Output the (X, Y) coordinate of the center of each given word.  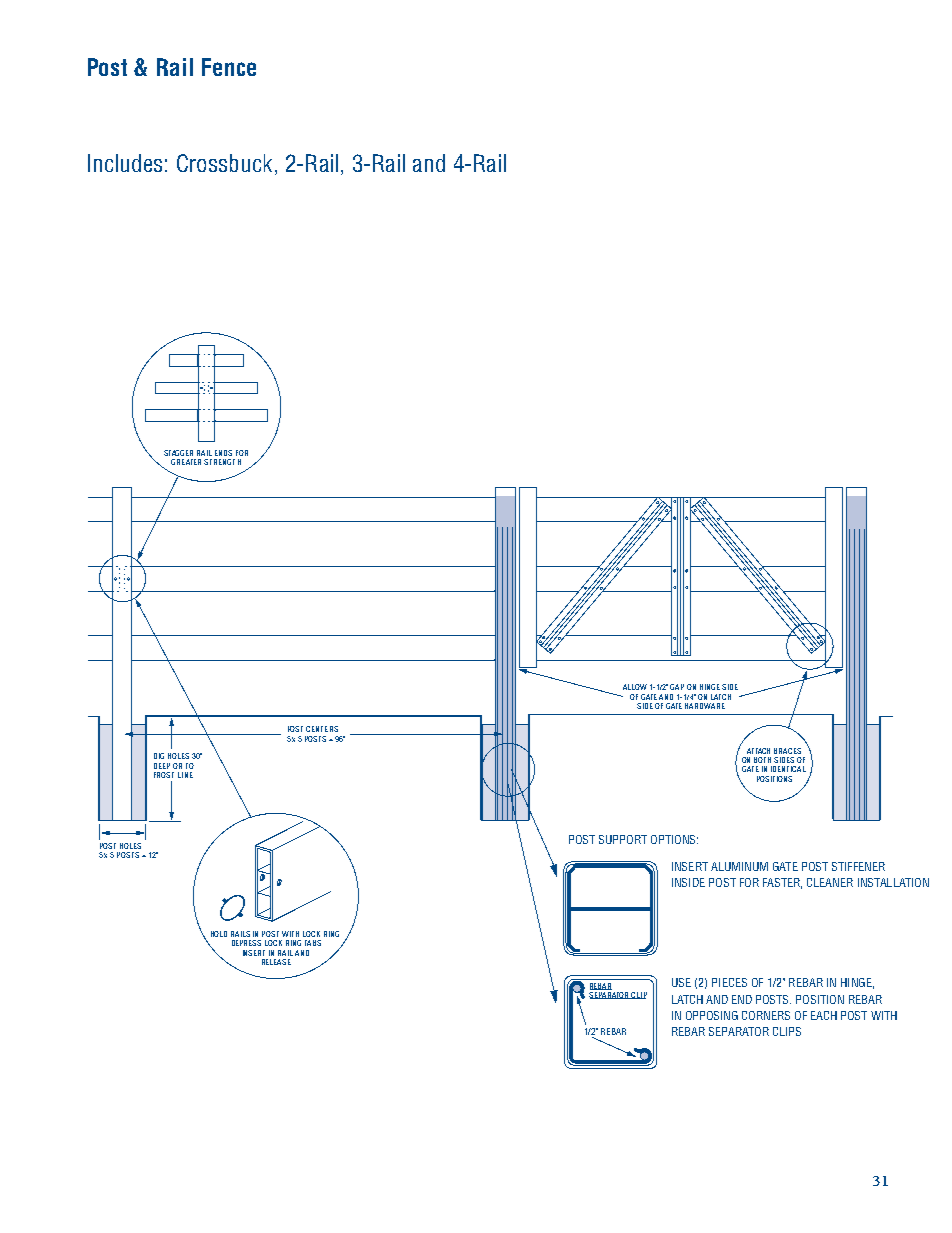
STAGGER (178, 453)
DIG (159, 756)
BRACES (787, 751)
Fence (229, 67)
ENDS (223, 453)
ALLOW (635, 687)
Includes (125, 163)
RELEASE (276, 962)
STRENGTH (222, 462)
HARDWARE (705, 706)
